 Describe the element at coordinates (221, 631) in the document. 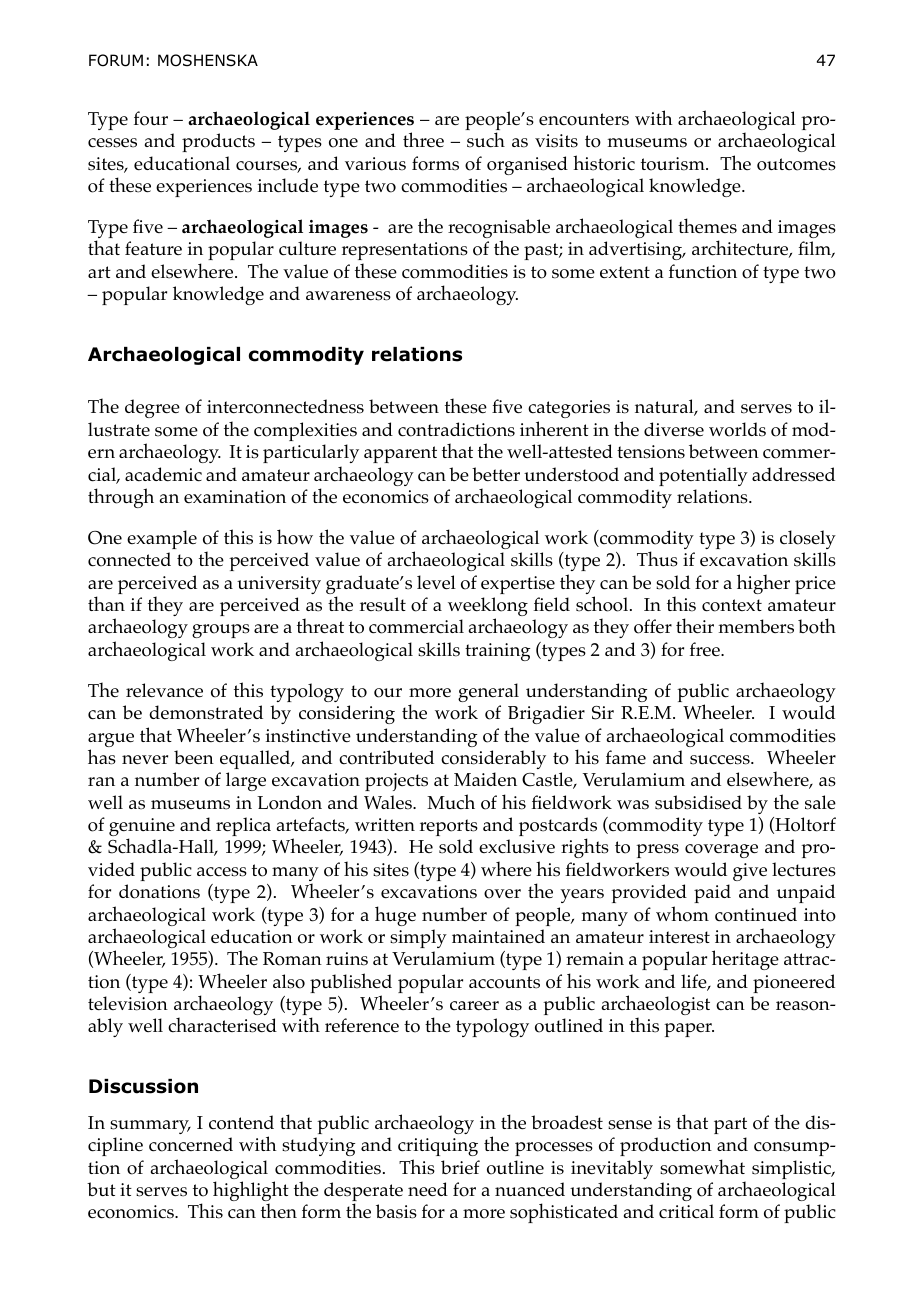

I see `groups` at that location.
